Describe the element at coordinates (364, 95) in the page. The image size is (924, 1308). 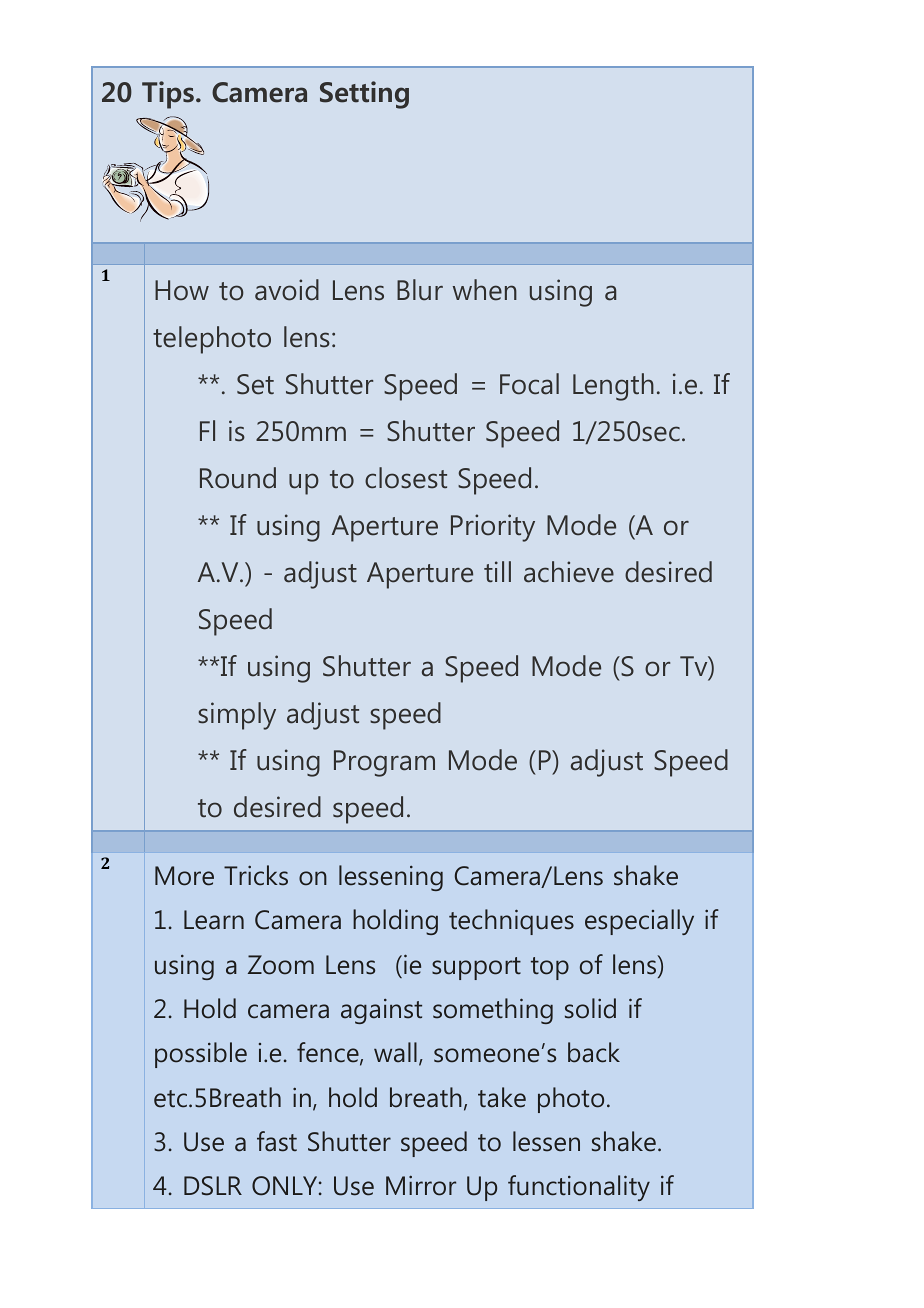
I see `Setting` at that location.
